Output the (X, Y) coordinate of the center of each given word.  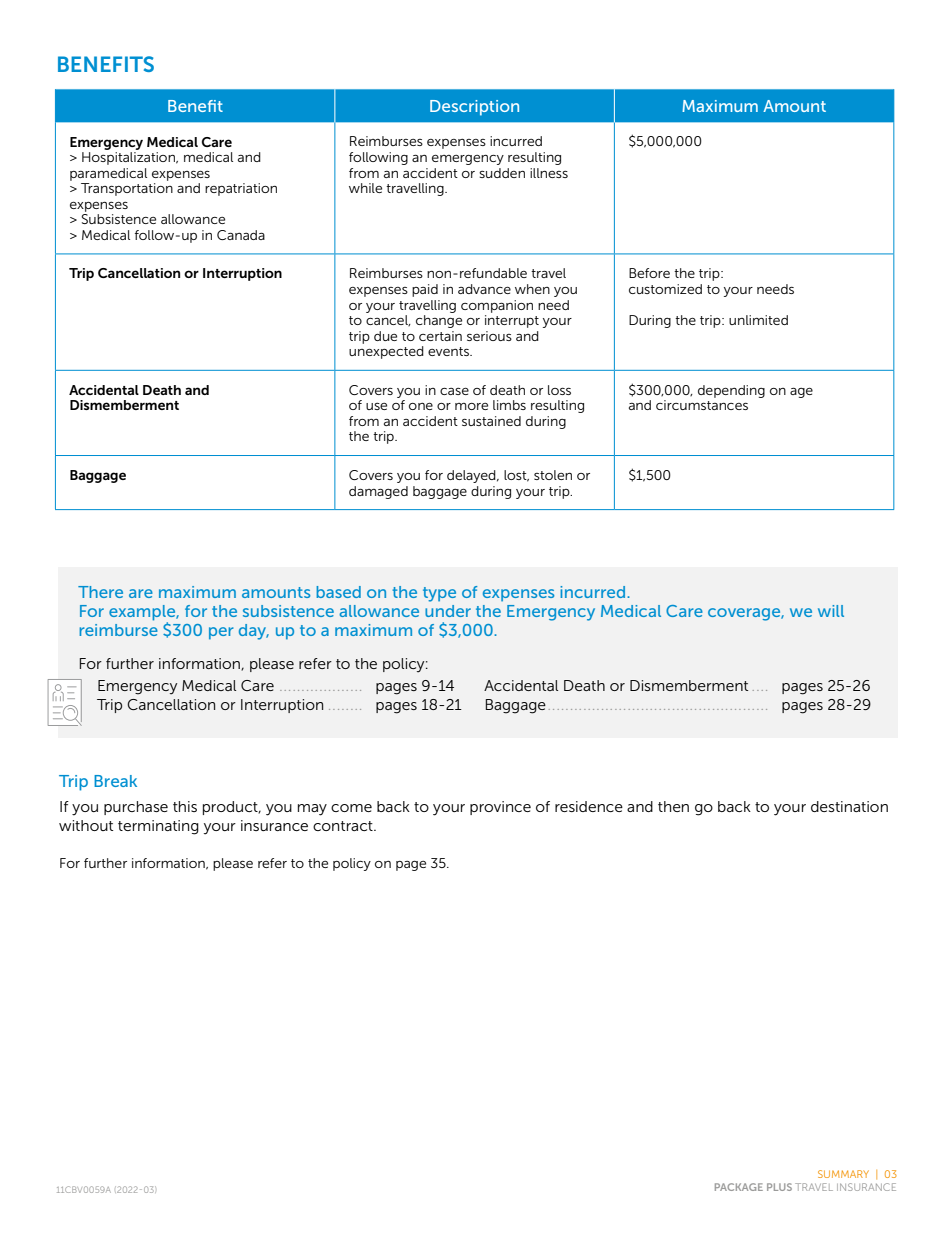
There (100, 592)
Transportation (127, 189)
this (185, 806)
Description (474, 108)
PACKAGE (739, 1187)
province (500, 808)
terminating (158, 827)
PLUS (779, 1187)
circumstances (702, 405)
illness (549, 173)
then (673, 806)
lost (516, 476)
